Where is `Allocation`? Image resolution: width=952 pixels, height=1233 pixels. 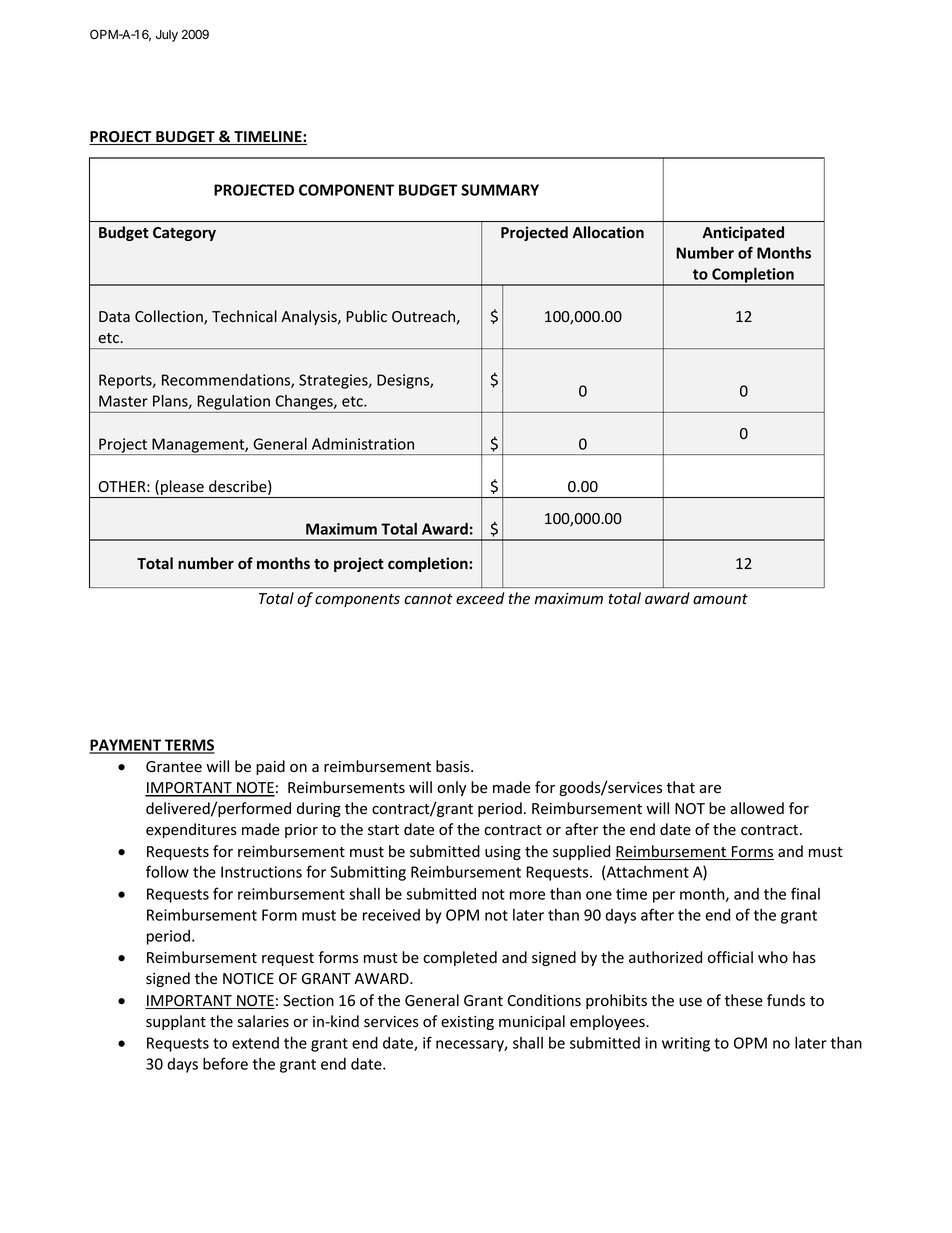
Allocation is located at coordinates (608, 232).
